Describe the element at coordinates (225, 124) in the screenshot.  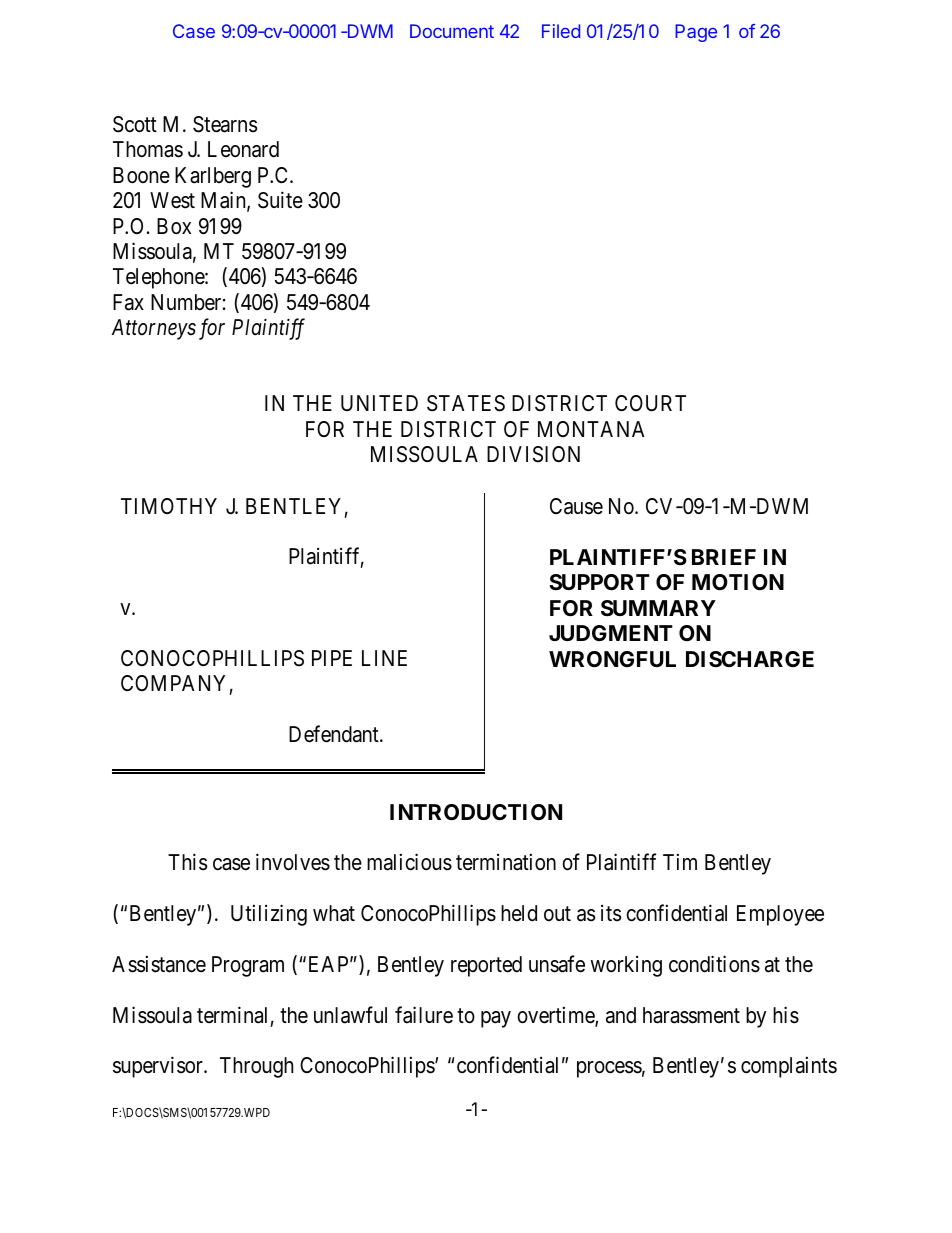
I see `Stearns` at that location.
